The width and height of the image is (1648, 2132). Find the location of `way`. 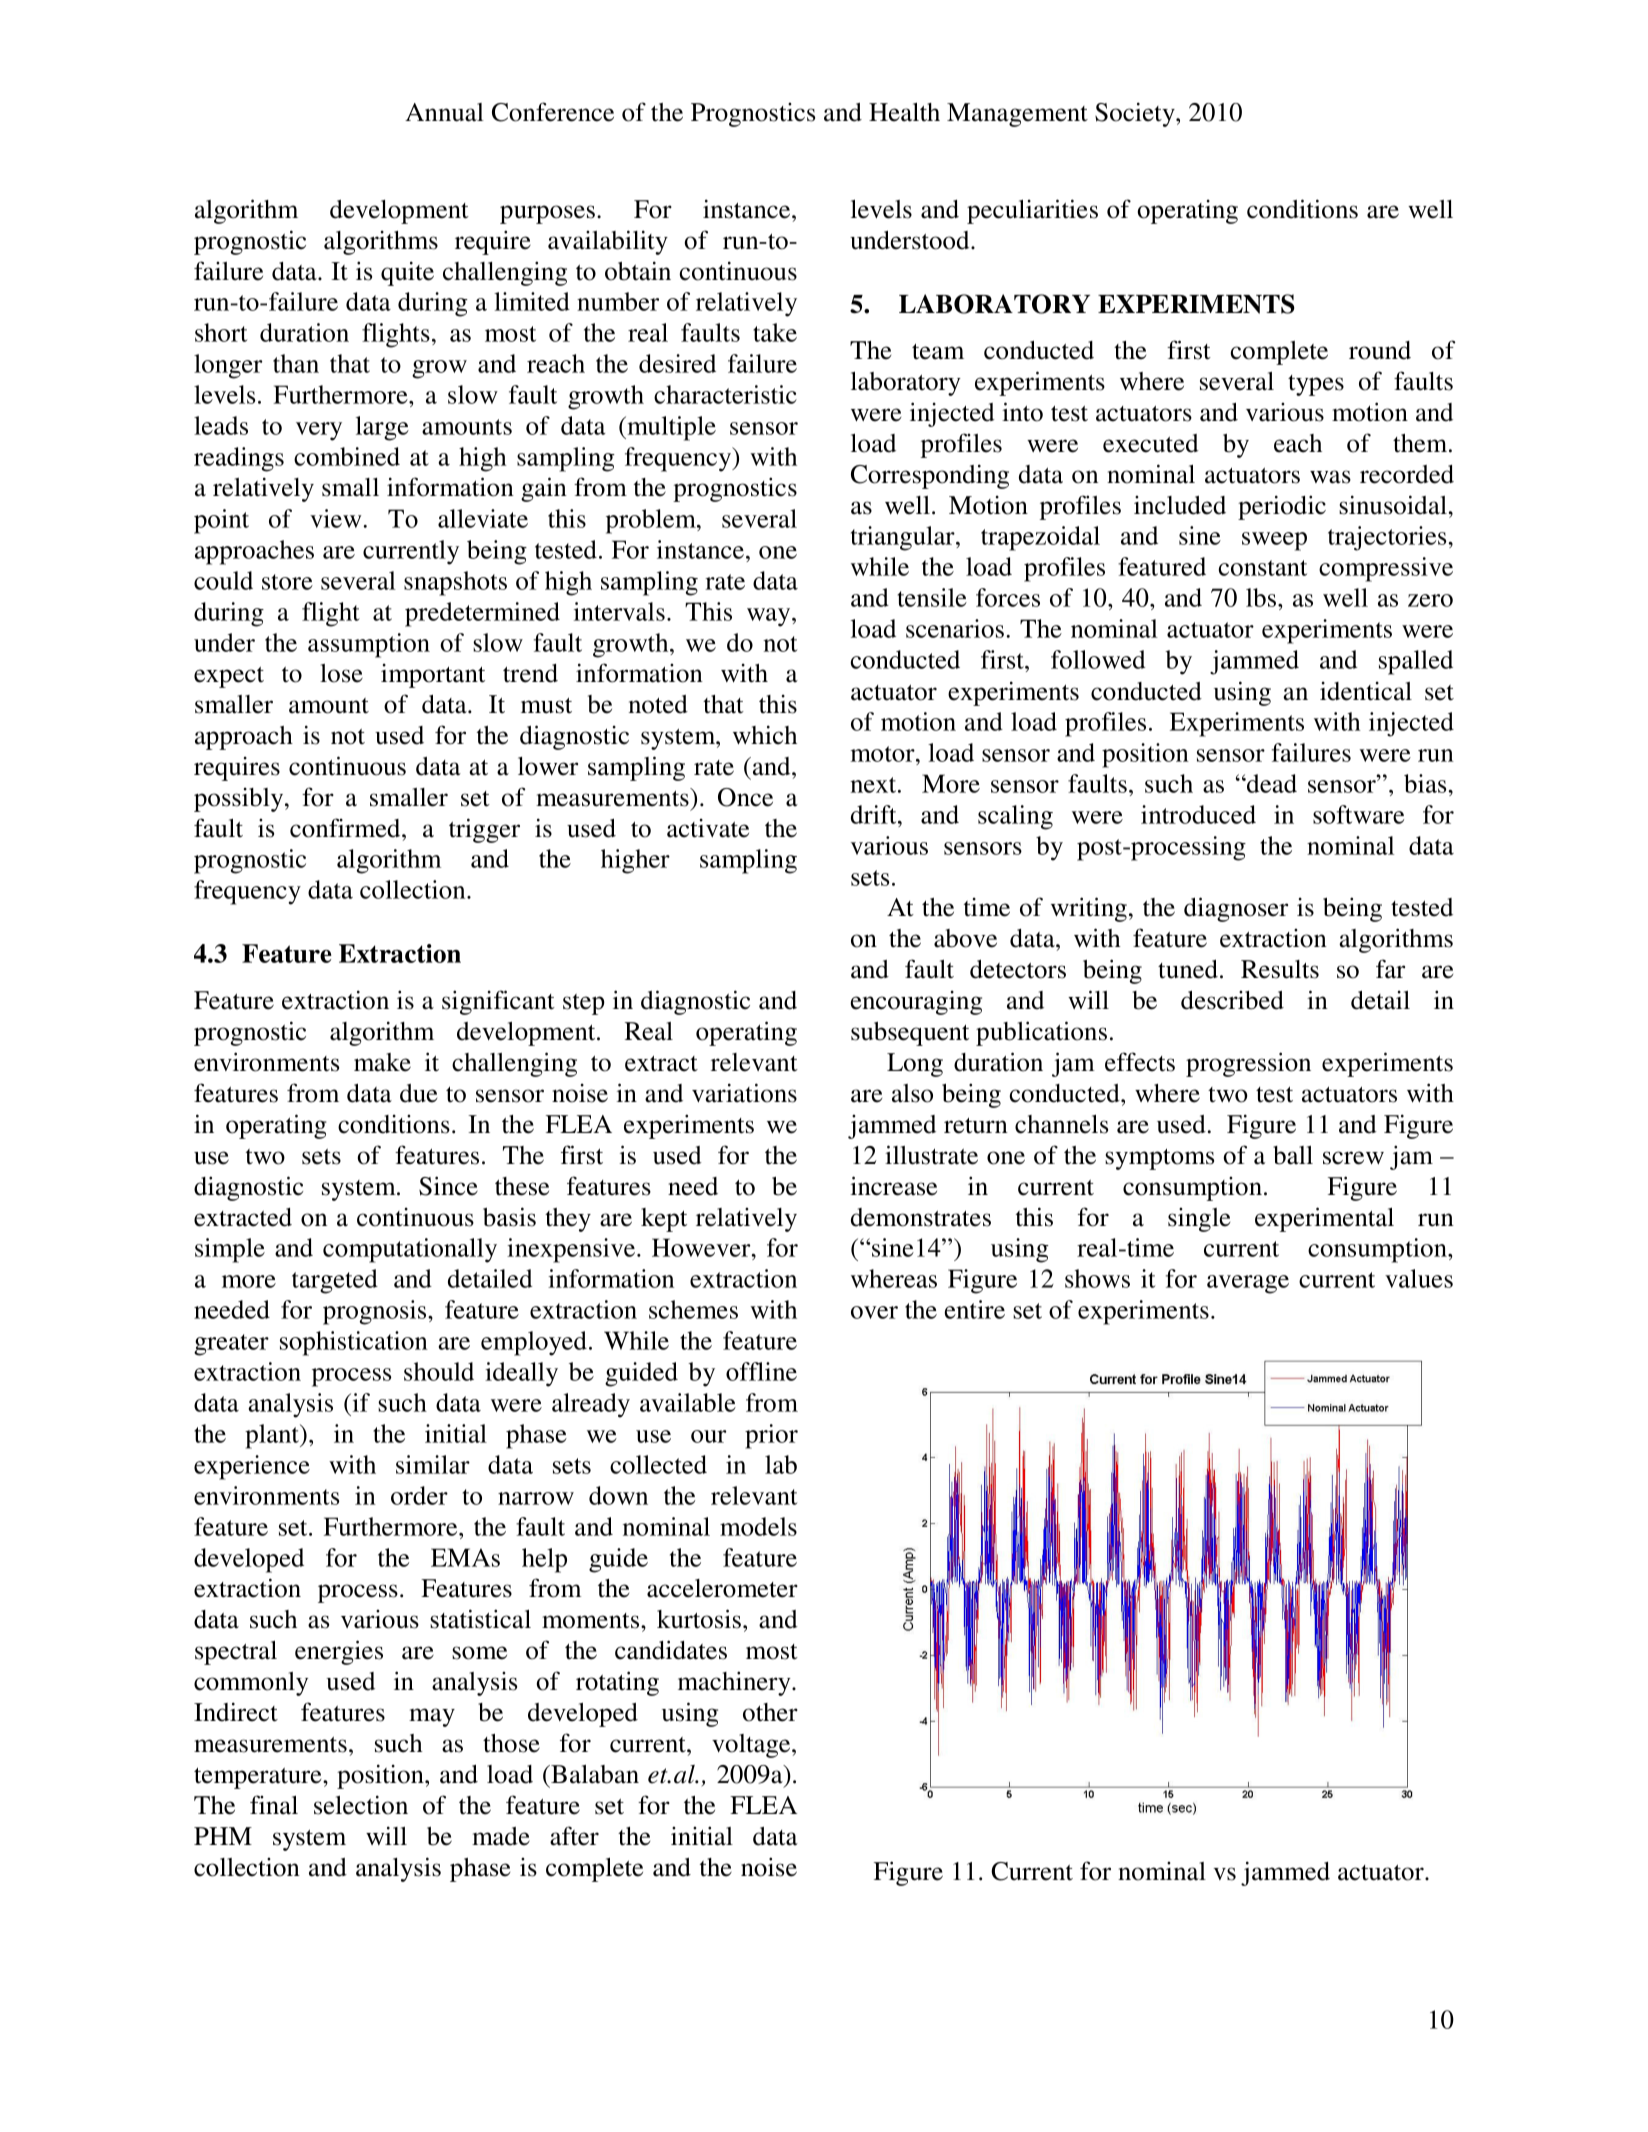

way is located at coordinates (770, 617).
